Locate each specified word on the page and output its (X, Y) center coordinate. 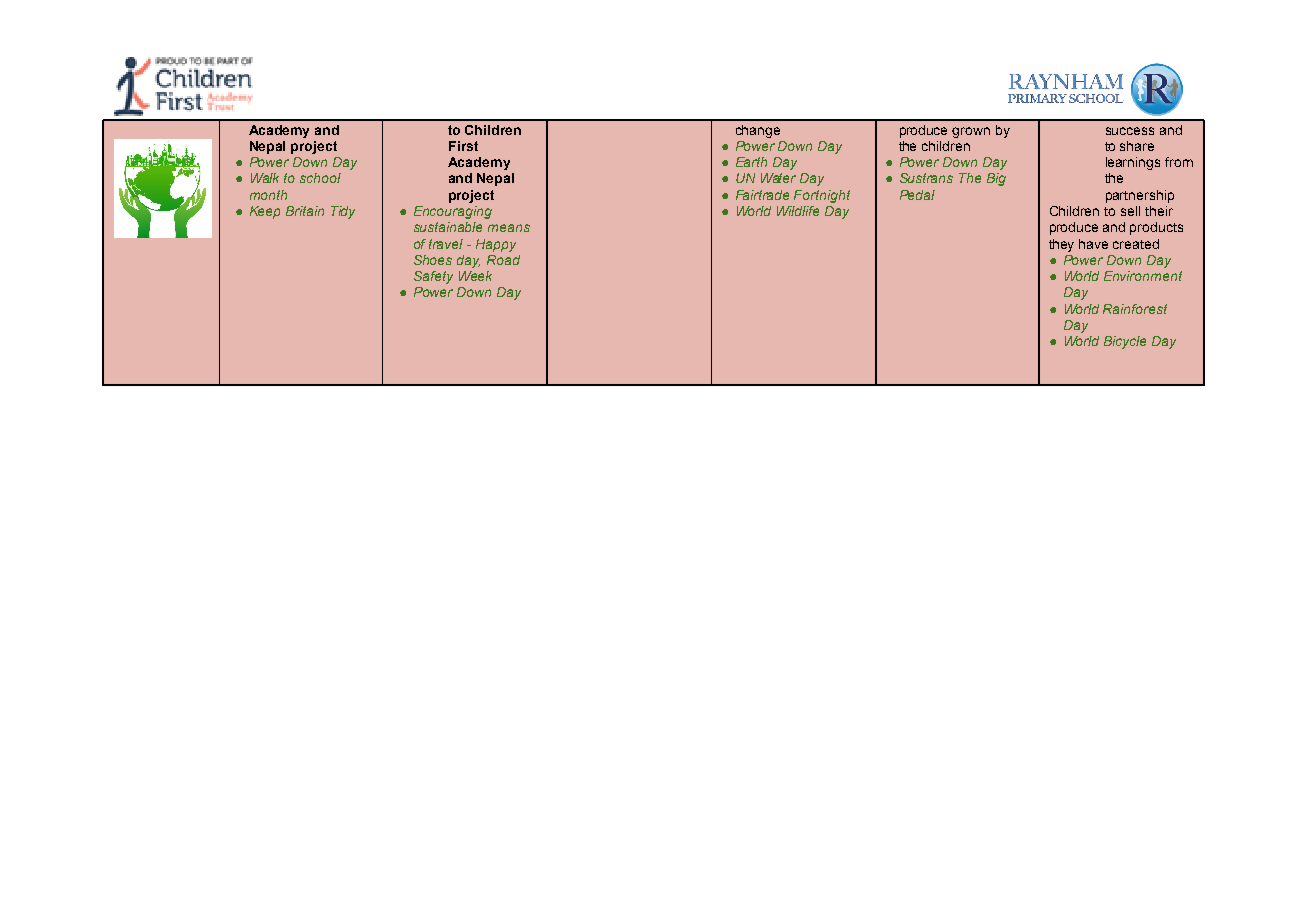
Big (996, 179)
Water (778, 178)
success (1130, 131)
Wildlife (798, 211)
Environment (1143, 276)
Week (475, 276)
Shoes (433, 260)
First (463, 146)
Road (503, 260)
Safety (433, 277)
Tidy (343, 212)
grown (971, 132)
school (320, 178)
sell (1130, 211)
